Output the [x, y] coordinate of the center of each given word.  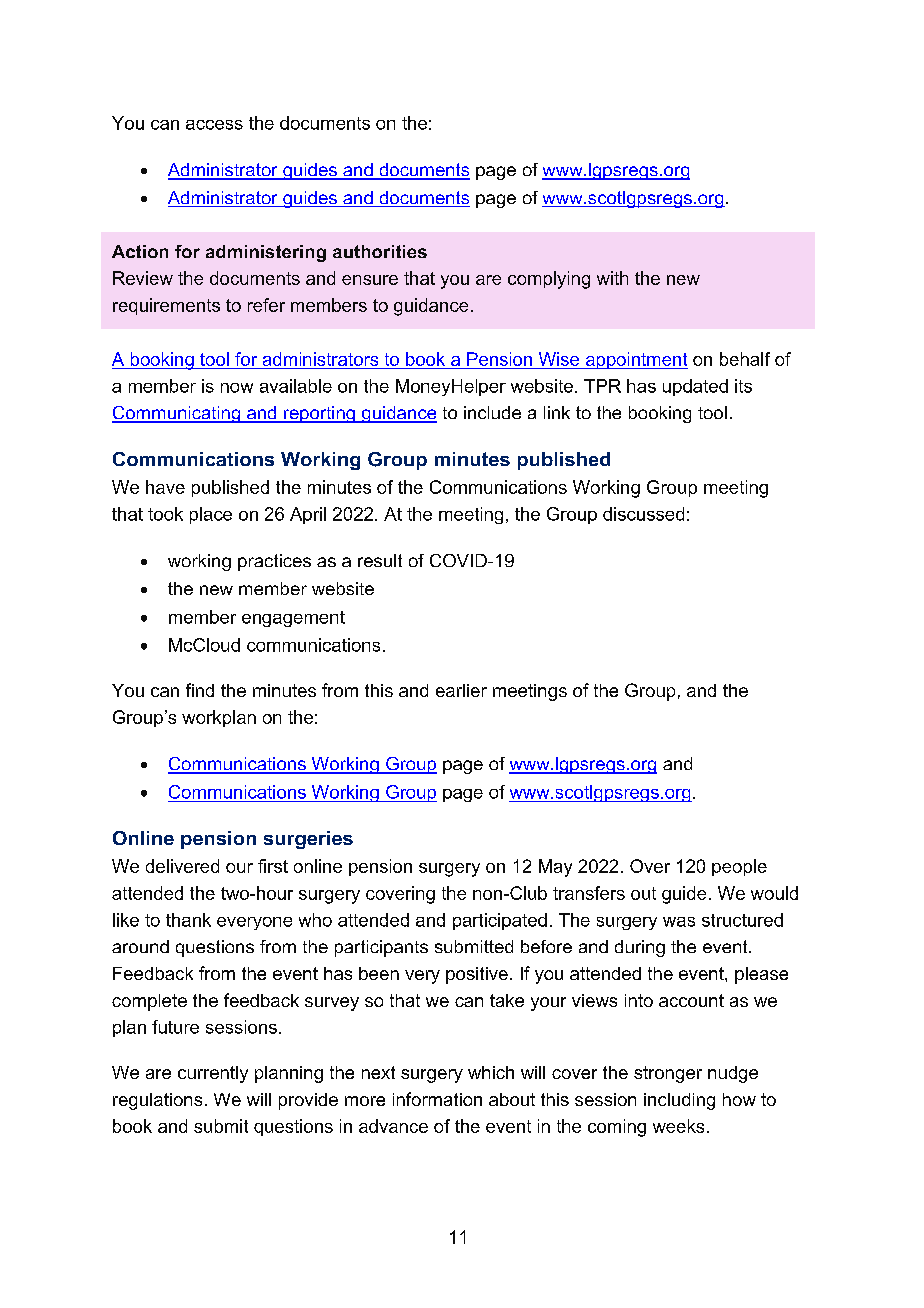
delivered [182, 866]
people [739, 867]
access [214, 125]
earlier [461, 690]
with [612, 278]
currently [213, 1074]
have [165, 487]
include [492, 412]
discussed [643, 514]
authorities [380, 251]
